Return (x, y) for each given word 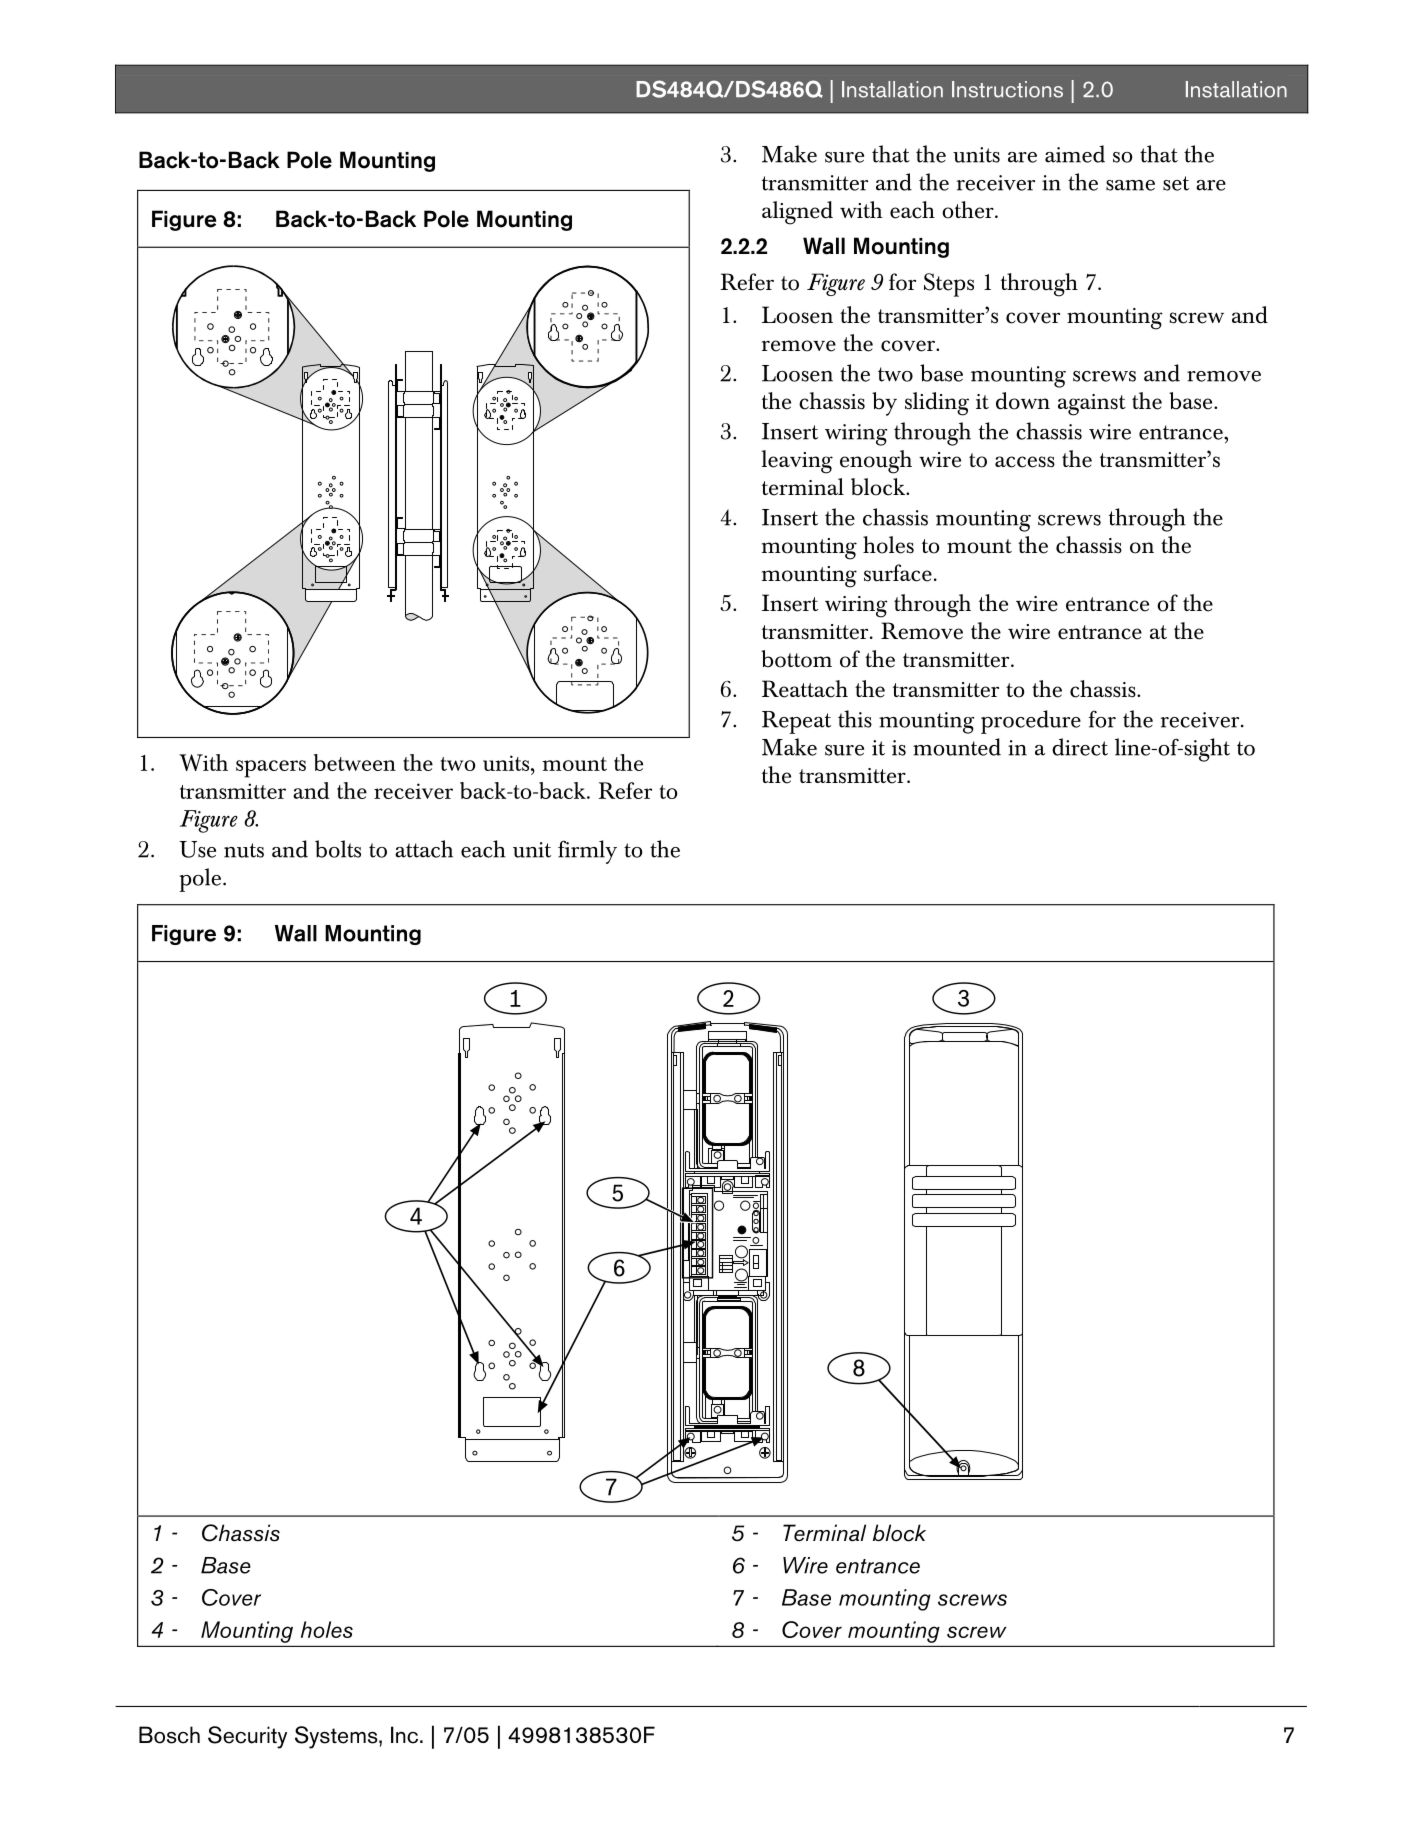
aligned (797, 213)
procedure (1031, 722)
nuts (244, 850)
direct (1080, 747)
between (355, 762)
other (969, 210)
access (1025, 462)
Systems (337, 1737)
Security (247, 1737)
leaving (797, 462)
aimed (1075, 154)
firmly (587, 852)
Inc (406, 1735)
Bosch (169, 1735)
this (855, 719)
